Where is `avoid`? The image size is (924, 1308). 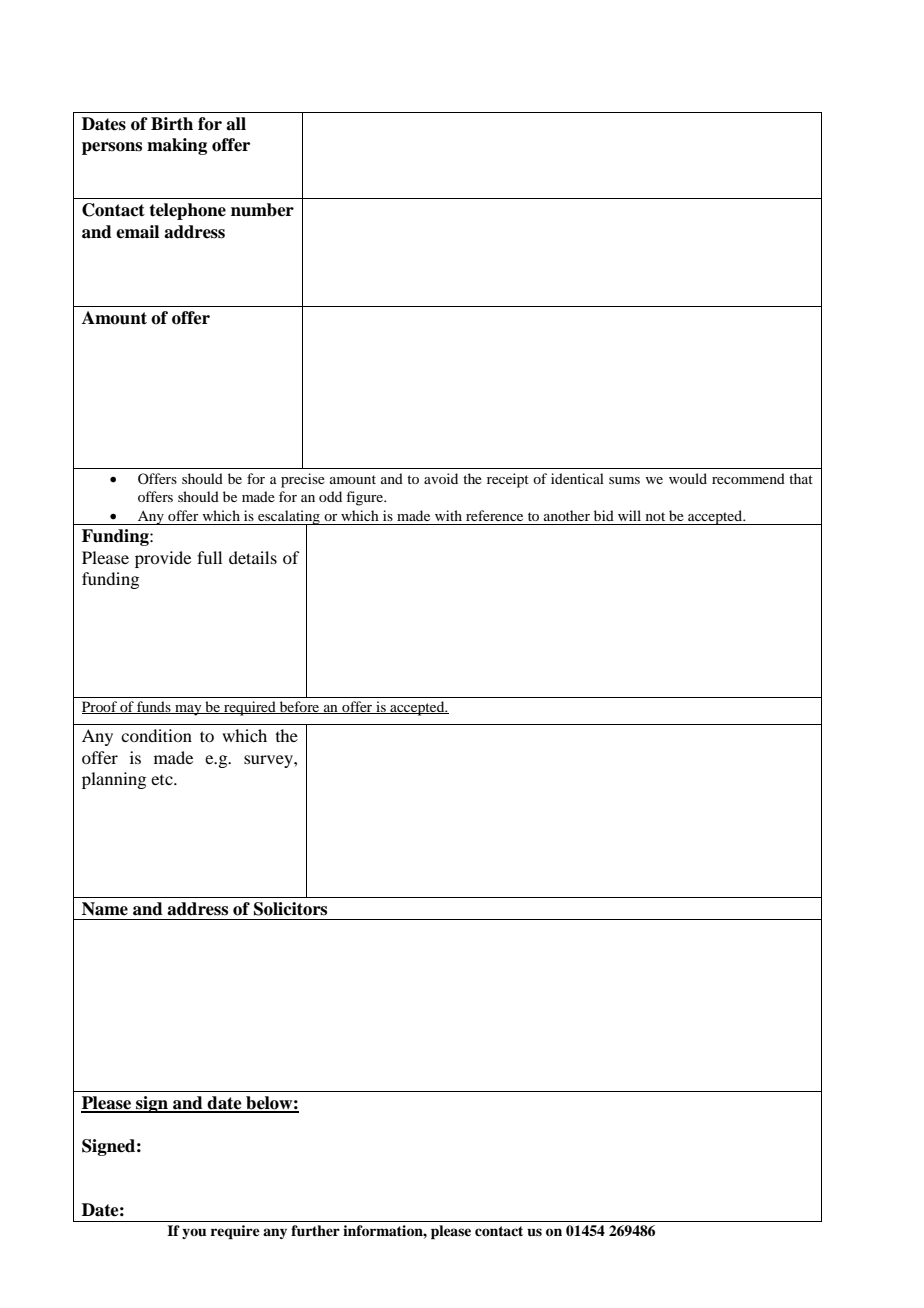
avoid is located at coordinates (441, 478).
